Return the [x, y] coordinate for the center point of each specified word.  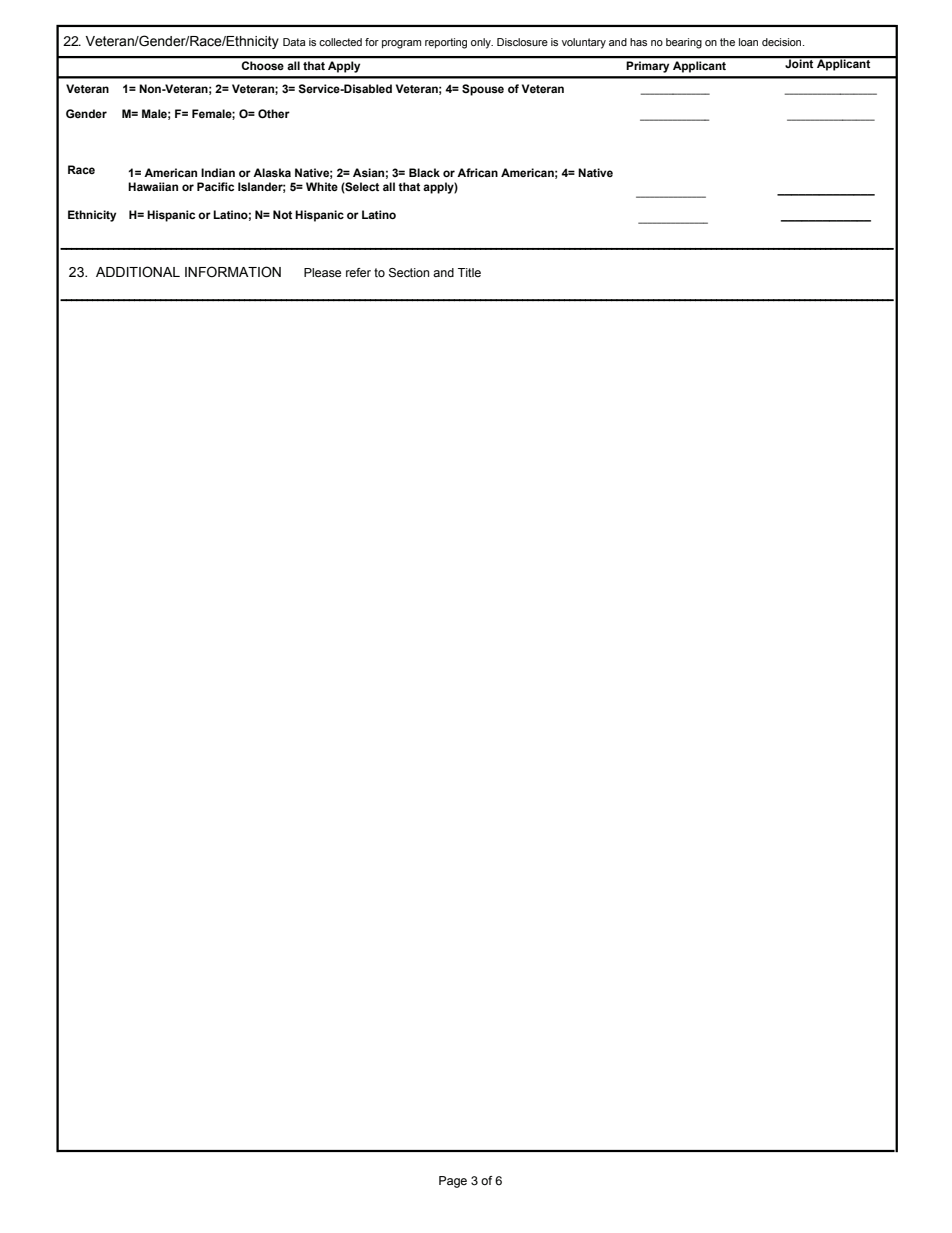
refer [358, 272]
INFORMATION [233, 272]
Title [469, 272]
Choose [263, 65]
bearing [684, 43]
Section [409, 273]
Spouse [483, 90]
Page [453, 1182]
